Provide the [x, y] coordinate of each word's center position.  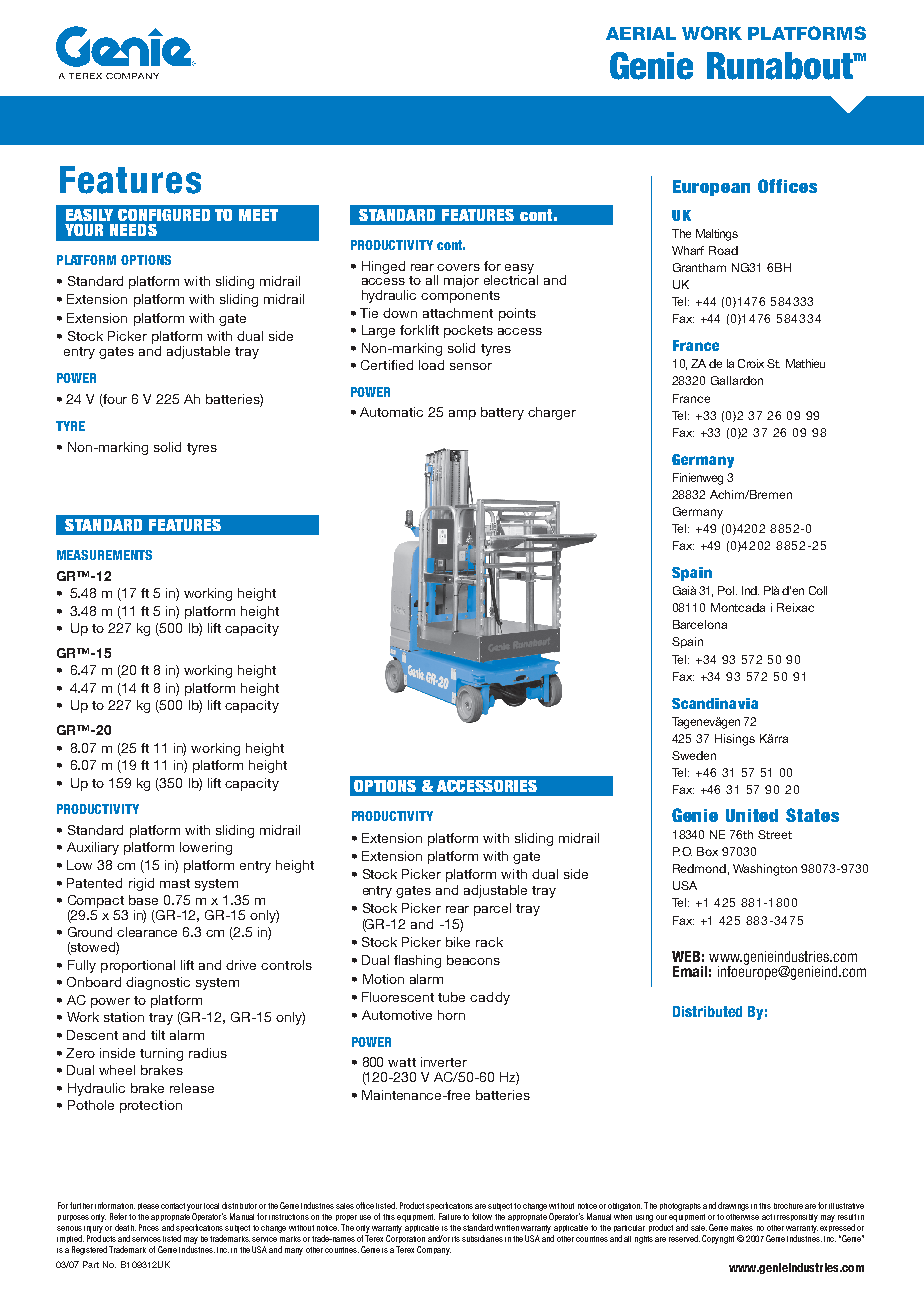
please [148, 1206]
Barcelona [700, 624]
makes [742, 1228]
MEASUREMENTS [104, 555]
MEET [258, 215]
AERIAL [641, 33]
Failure [450, 1216]
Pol [727, 590]
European [711, 188]
